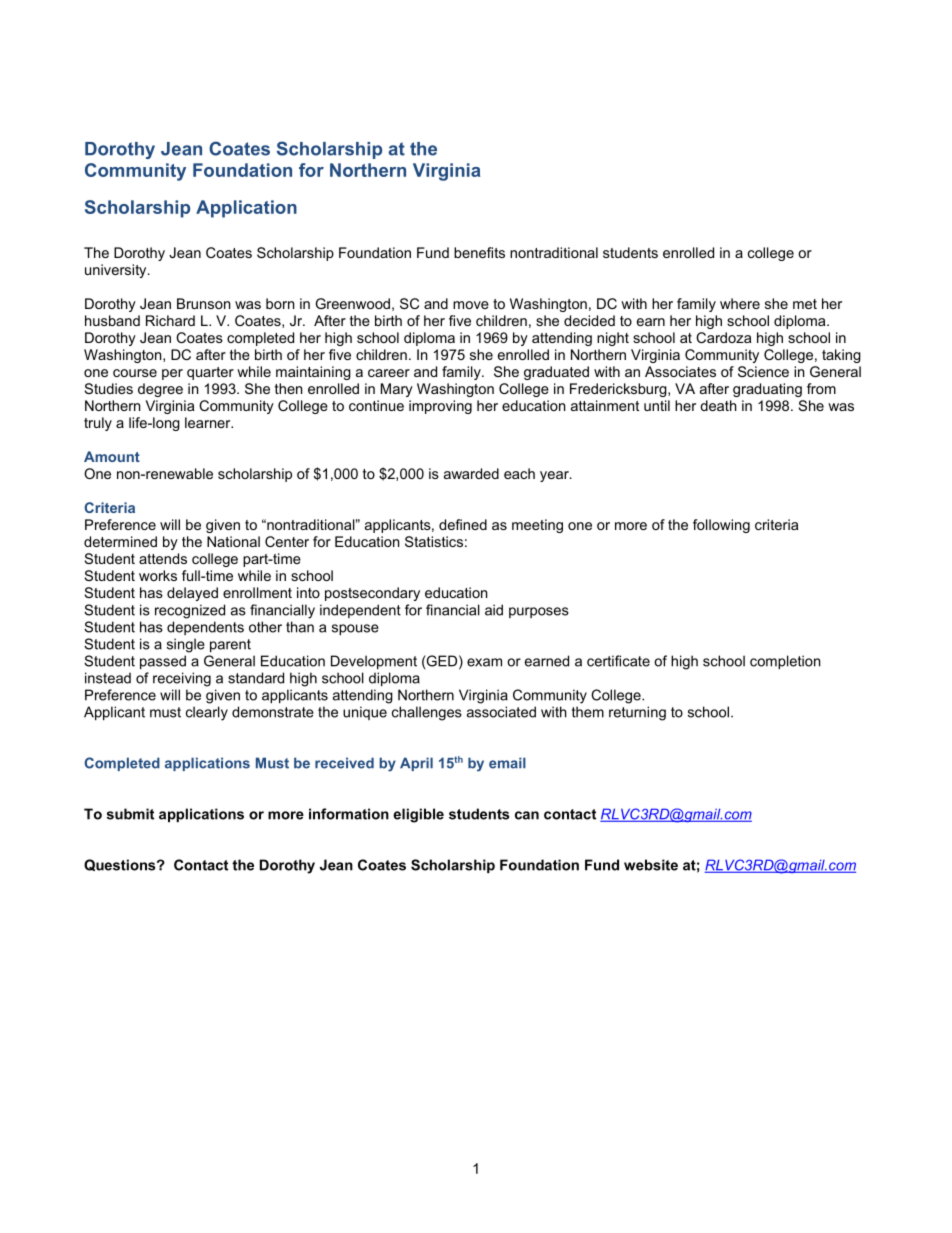 This image has height=1233, width=952. I want to click on completion, so click(785, 662).
